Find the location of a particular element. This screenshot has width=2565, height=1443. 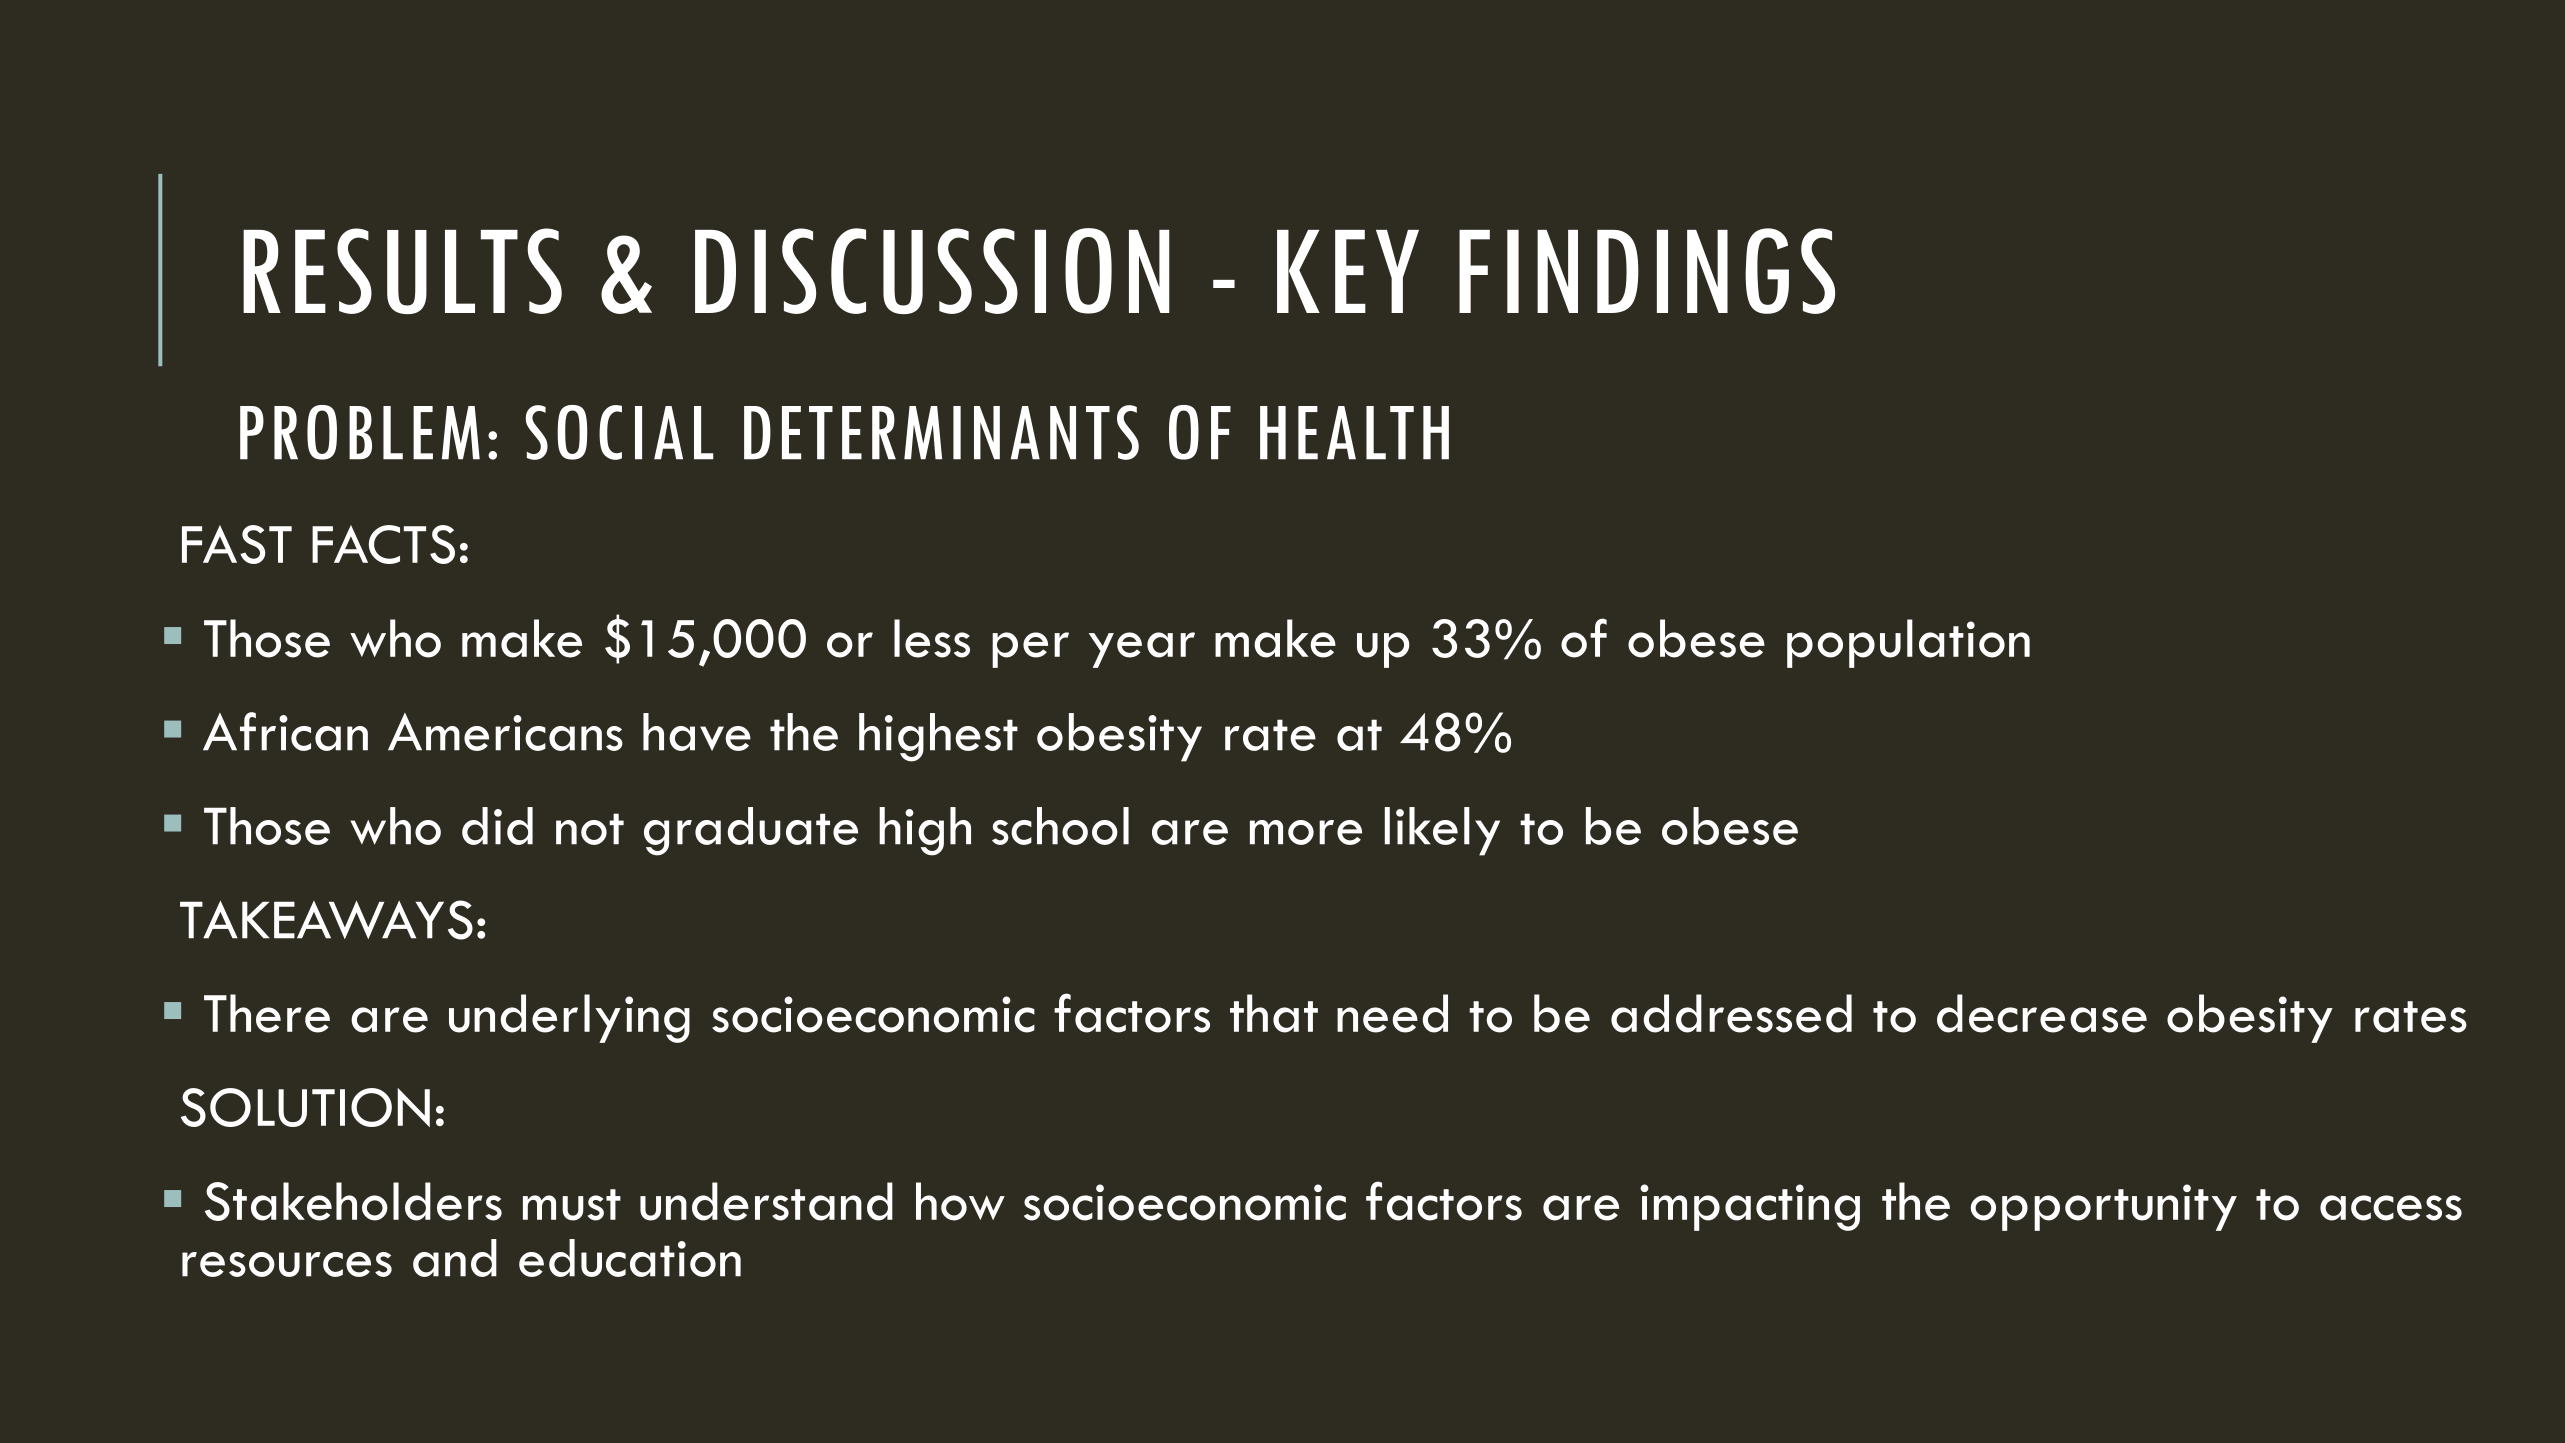

FINDINGS is located at coordinates (1647, 271).
